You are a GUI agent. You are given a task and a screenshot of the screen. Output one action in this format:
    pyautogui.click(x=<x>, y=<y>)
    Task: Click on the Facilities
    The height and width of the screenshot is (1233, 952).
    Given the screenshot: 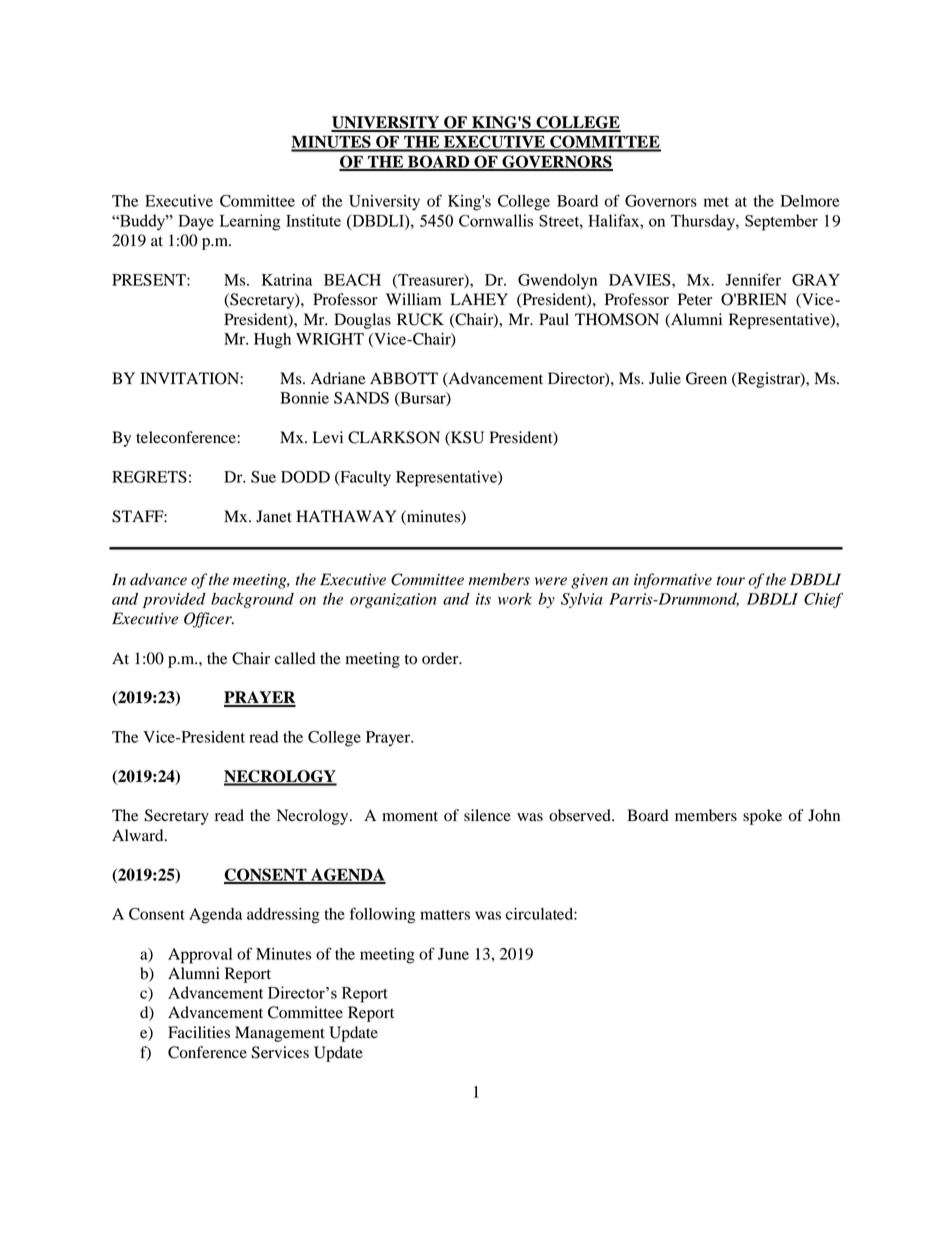 What is the action you would take?
    pyautogui.click(x=199, y=1032)
